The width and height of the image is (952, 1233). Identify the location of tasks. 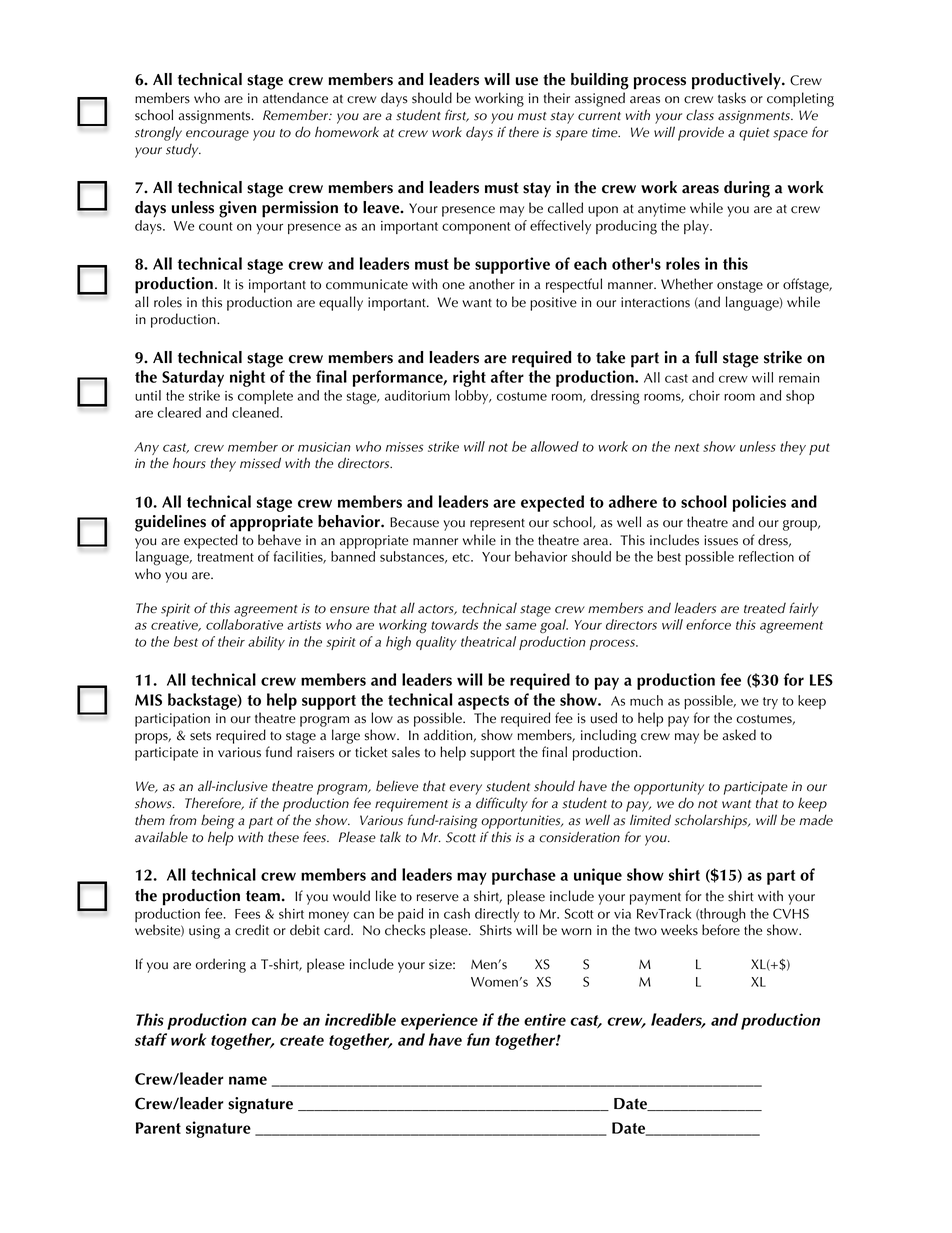
(732, 98).
